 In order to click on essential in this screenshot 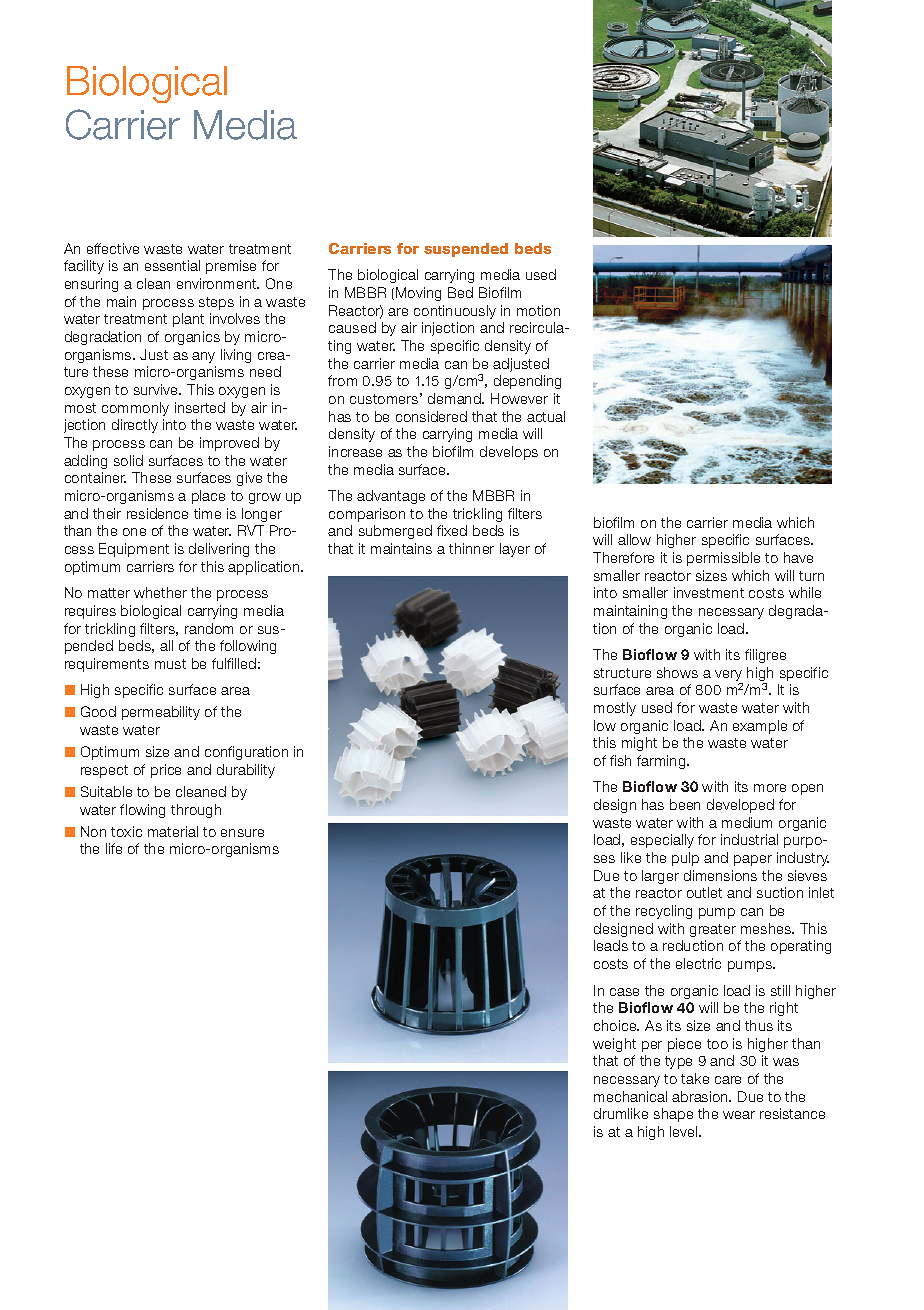, I will do `click(172, 265)`.
